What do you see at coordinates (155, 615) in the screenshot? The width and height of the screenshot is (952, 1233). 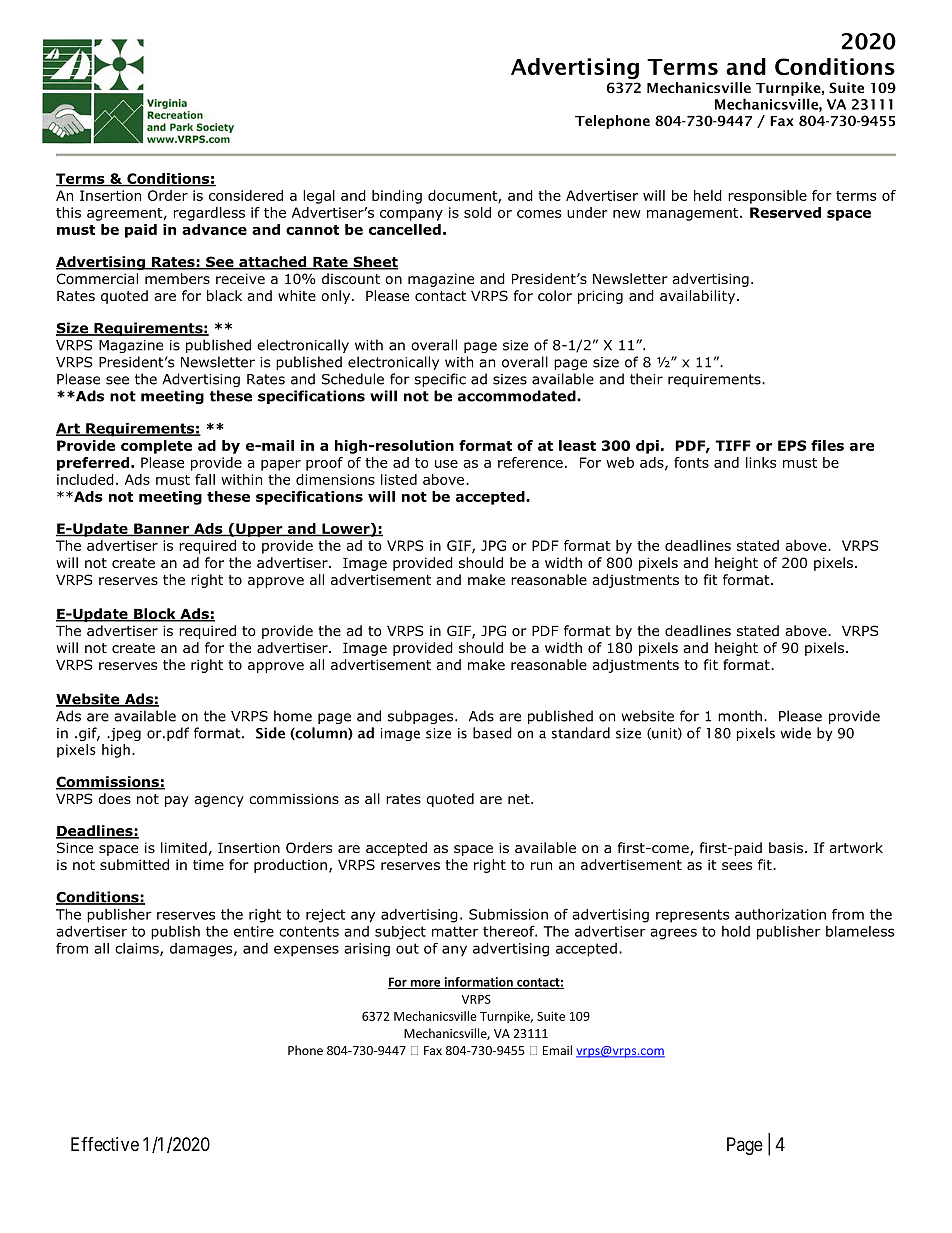 I see `Block` at bounding box center [155, 615].
